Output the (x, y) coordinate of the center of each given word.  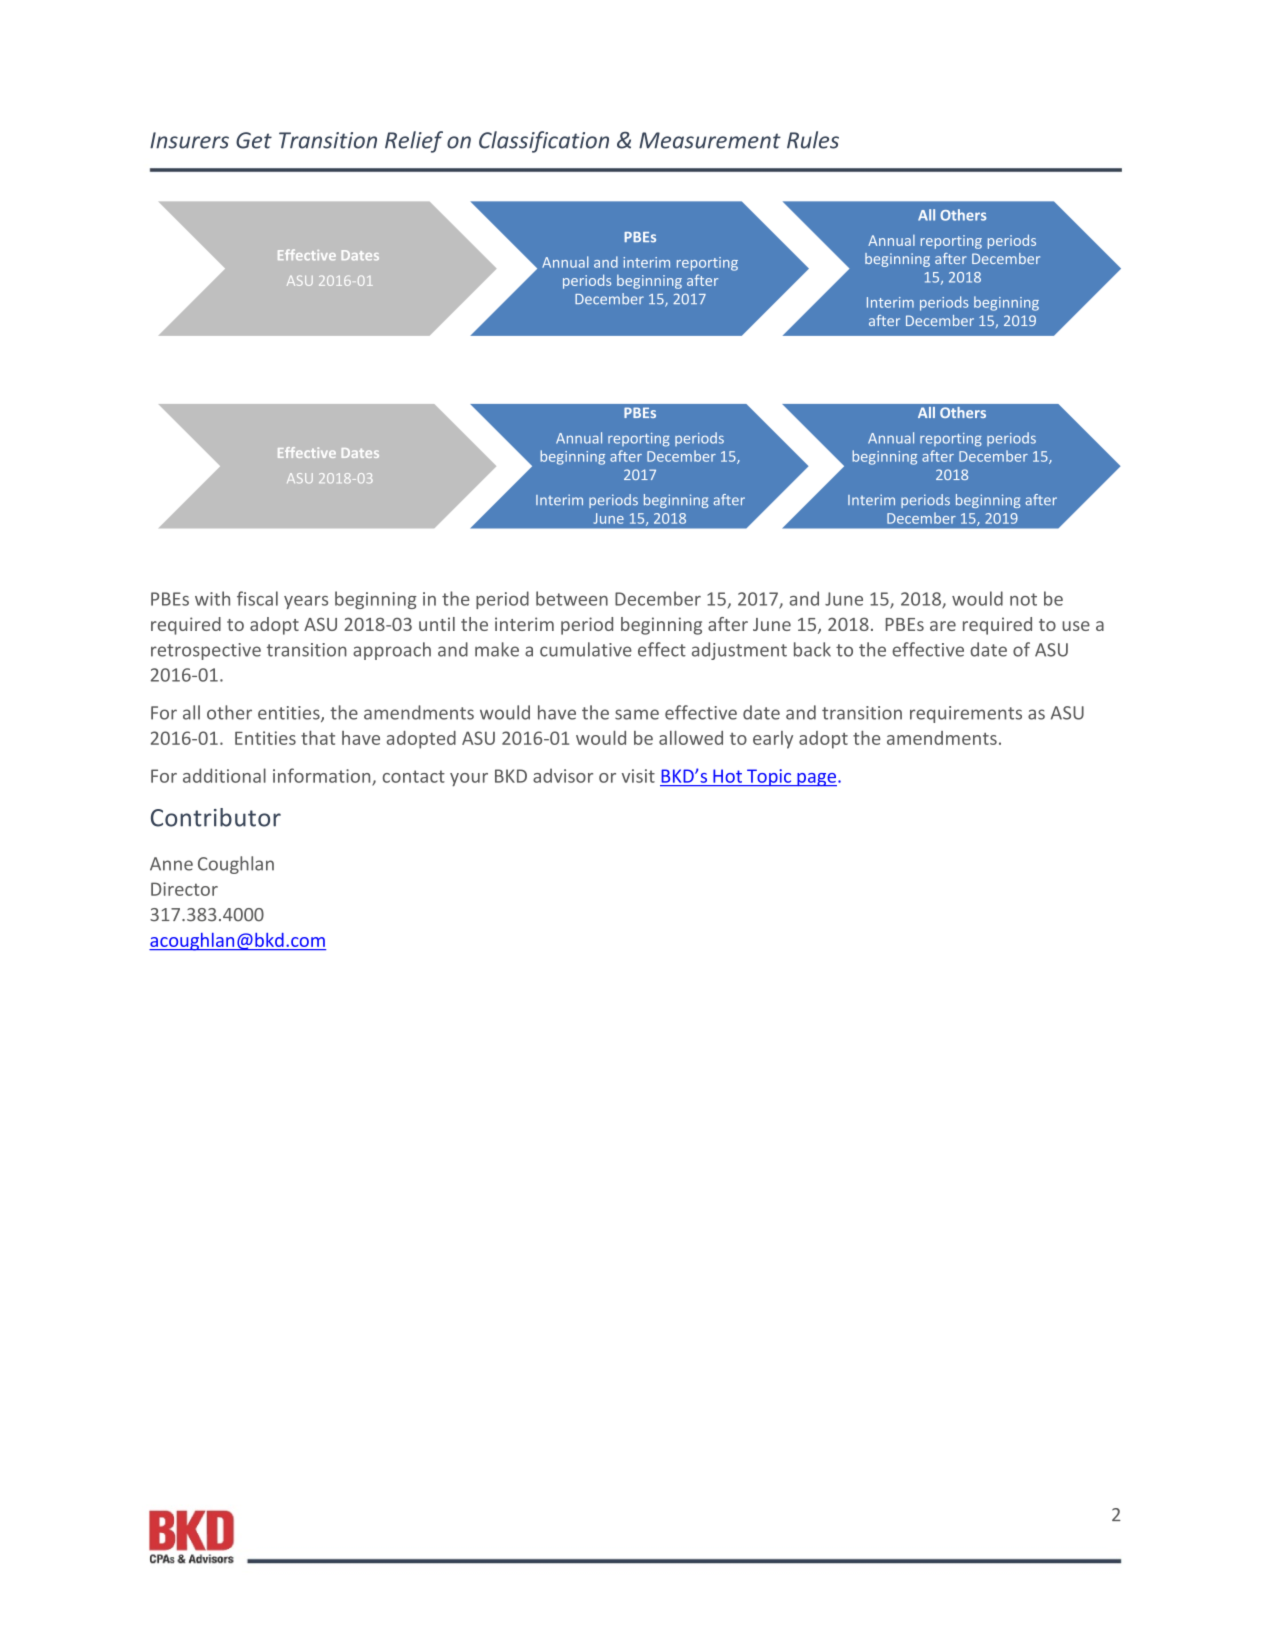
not (1023, 599)
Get (254, 140)
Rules (813, 140)
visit (638, 776)
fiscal (257, 598)
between (572, 598)
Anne (171, 864)
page (816, 780)
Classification (544, 142)
